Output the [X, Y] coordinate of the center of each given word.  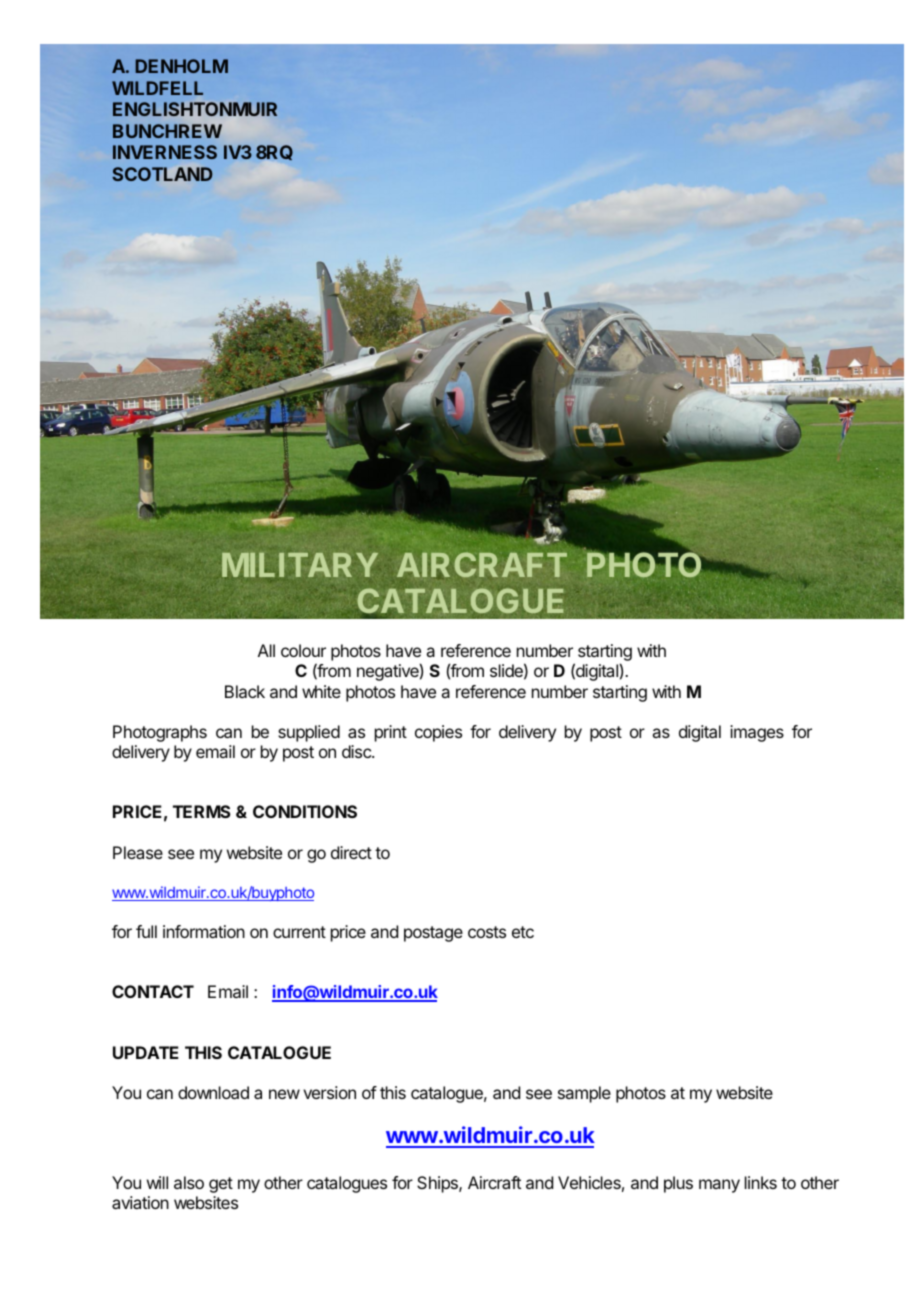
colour [303, 650]
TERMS [202, 811]
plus [678, 1184]
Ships [438, 1184]
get [221, 1185]
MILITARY [300, 565]
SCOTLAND [162, 174]
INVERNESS [165, 152]
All [266, 650]
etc [523, 932]
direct [351, 852]
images [757, 733]
